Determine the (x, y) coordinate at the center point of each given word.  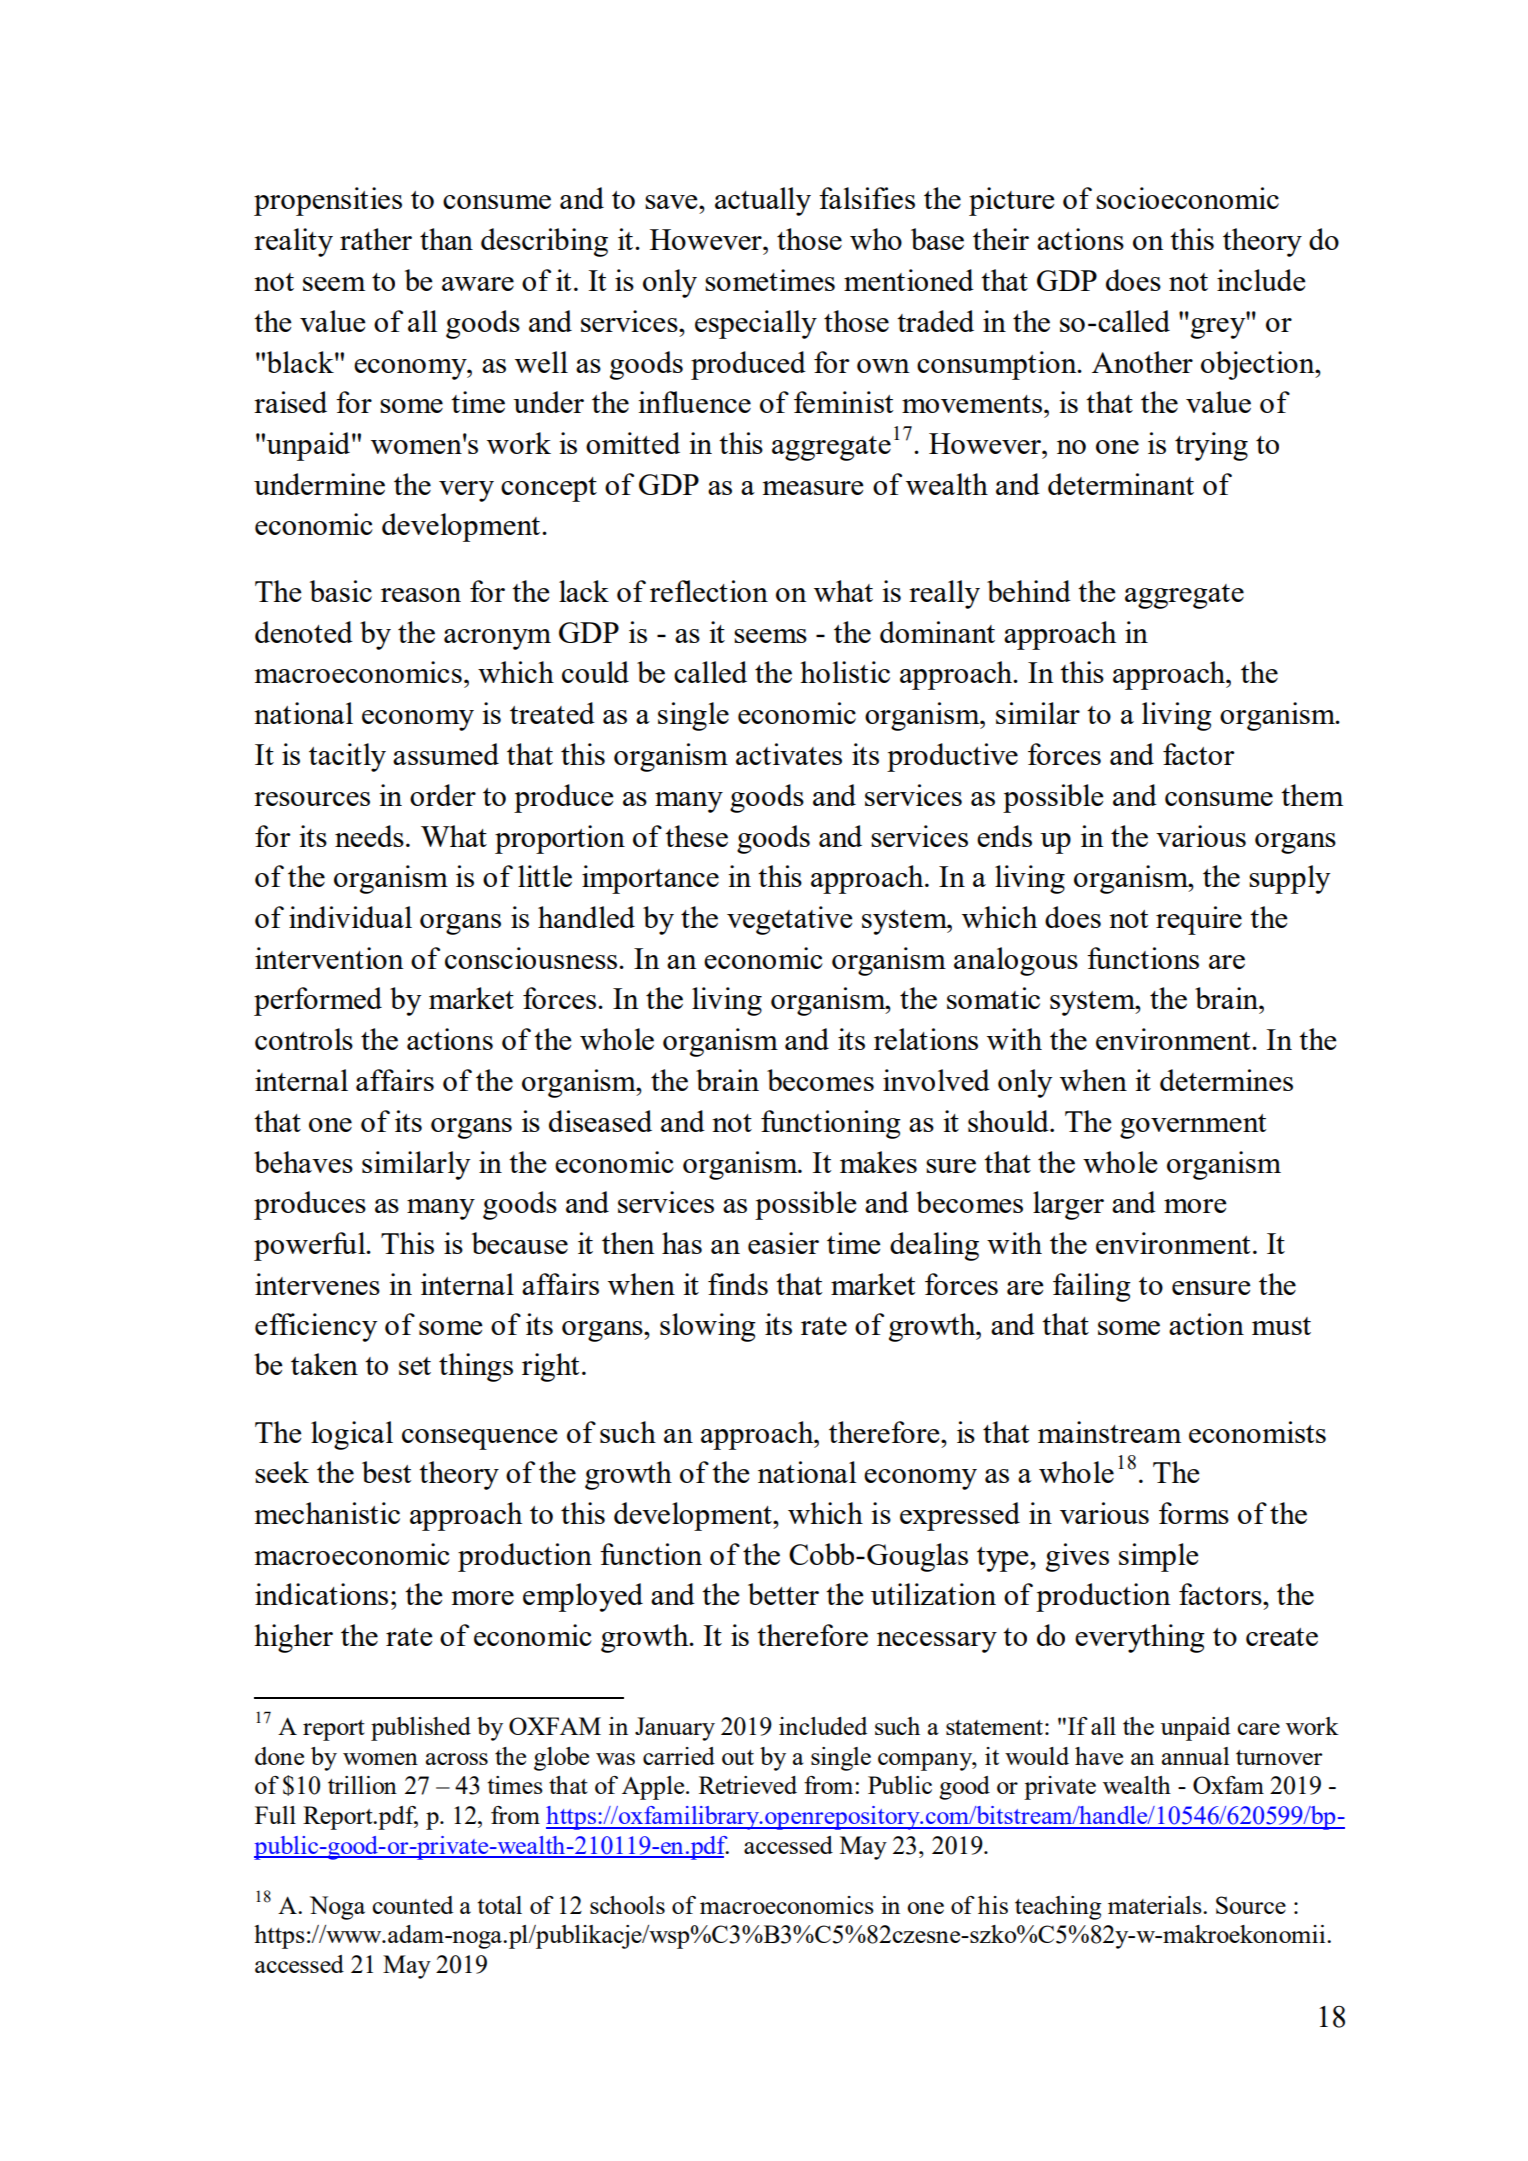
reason (421, 595)
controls (304, 1039)
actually (763, 201)
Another (1142, 362)
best (386, 1472)
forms (1194, 1513)
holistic (845, 672)
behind (1029, 591)
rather (376, 239)
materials (1156, 1905)
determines (1226, 1080)
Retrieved (748, 1785)
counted (412, 1905)
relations (926, 1039)
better (783, 1594)
